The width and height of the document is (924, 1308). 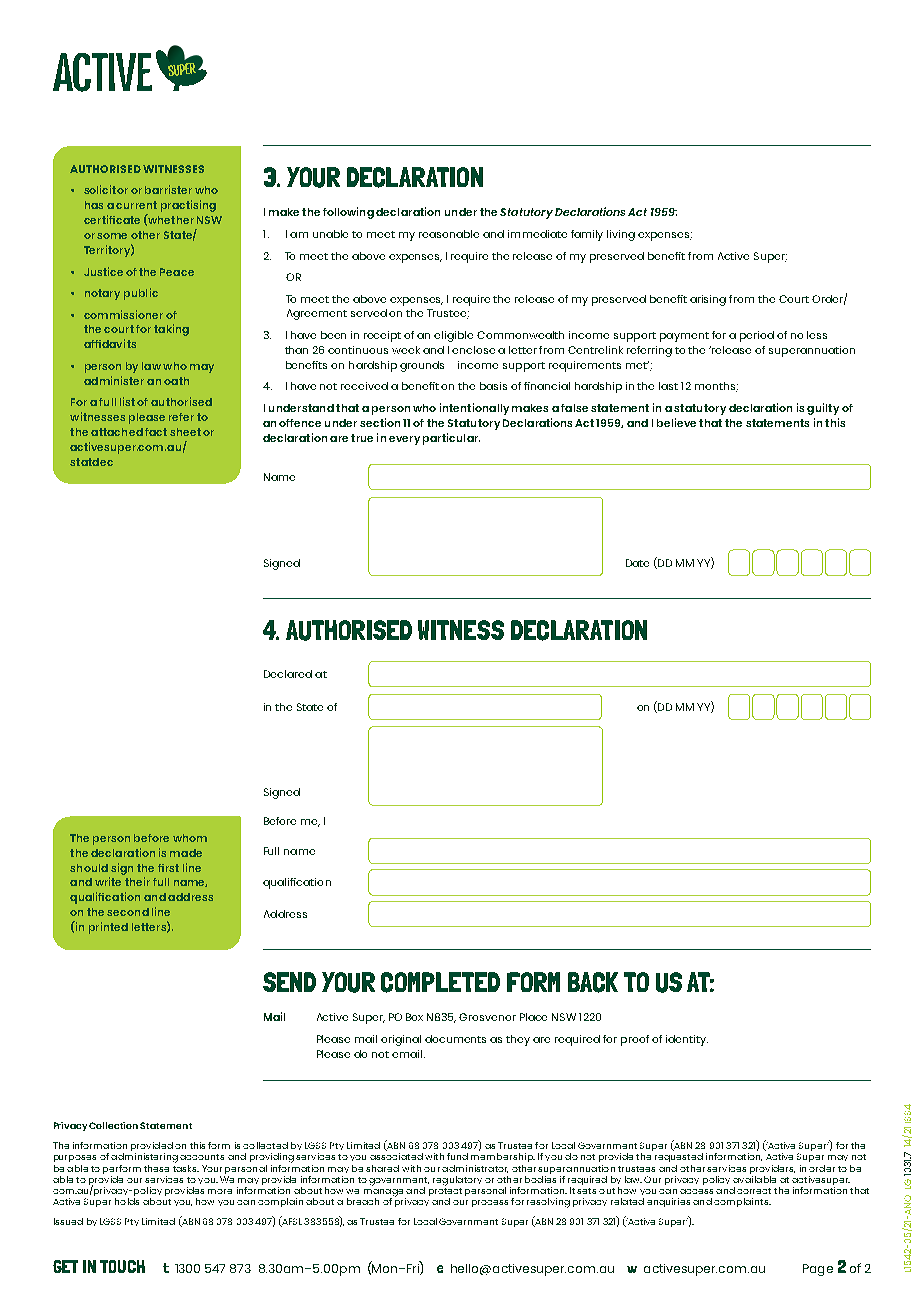 What do you see at coordinates (537, 234) in the document?
I see `immediate` at bounding box center [537, 234].
